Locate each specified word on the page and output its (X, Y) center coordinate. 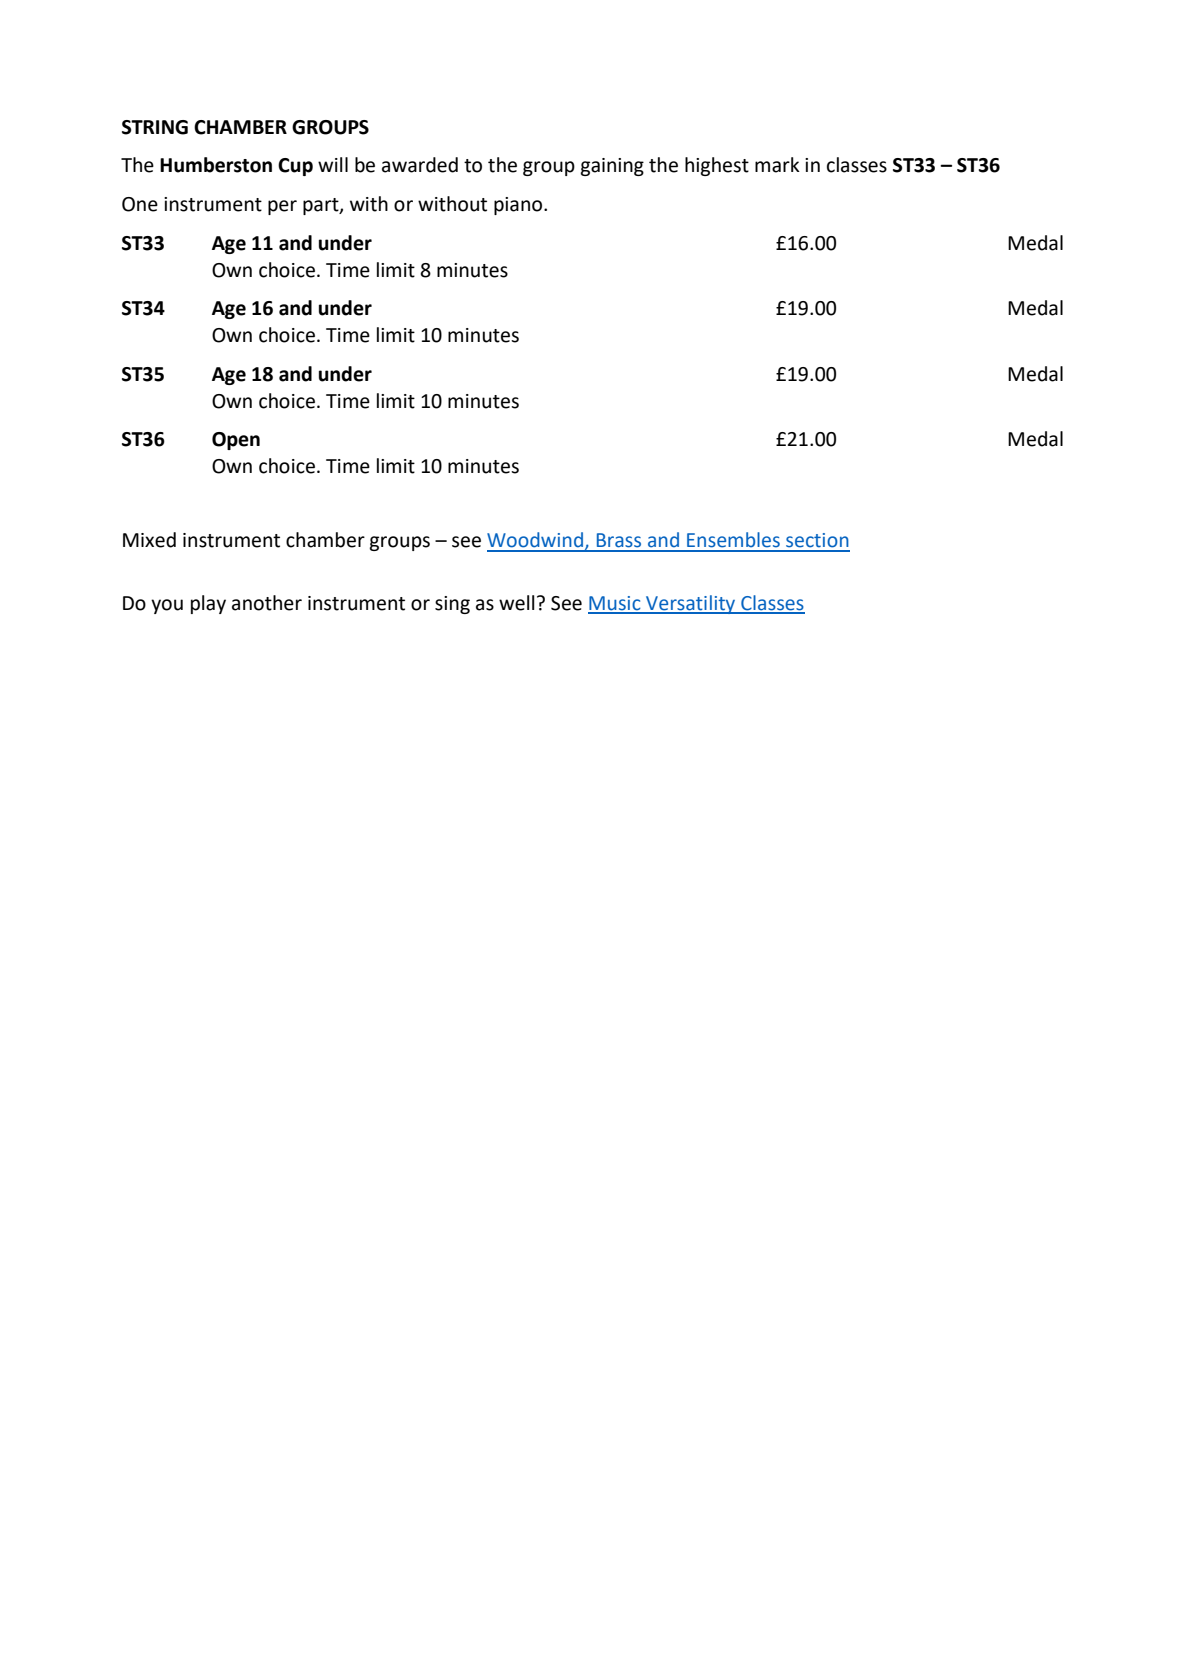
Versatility (691, 604)
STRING (155, 127)
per (282, 207)
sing (452, 605)
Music (615, 604)
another (267, 603)
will (333, 164)
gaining (612, 167)
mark (777, 165)
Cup (295, 167)
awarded (420, 165)
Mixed (149, 540)
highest (717, 166)
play (208, 604)
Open (236, 441)
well (517, 603)
